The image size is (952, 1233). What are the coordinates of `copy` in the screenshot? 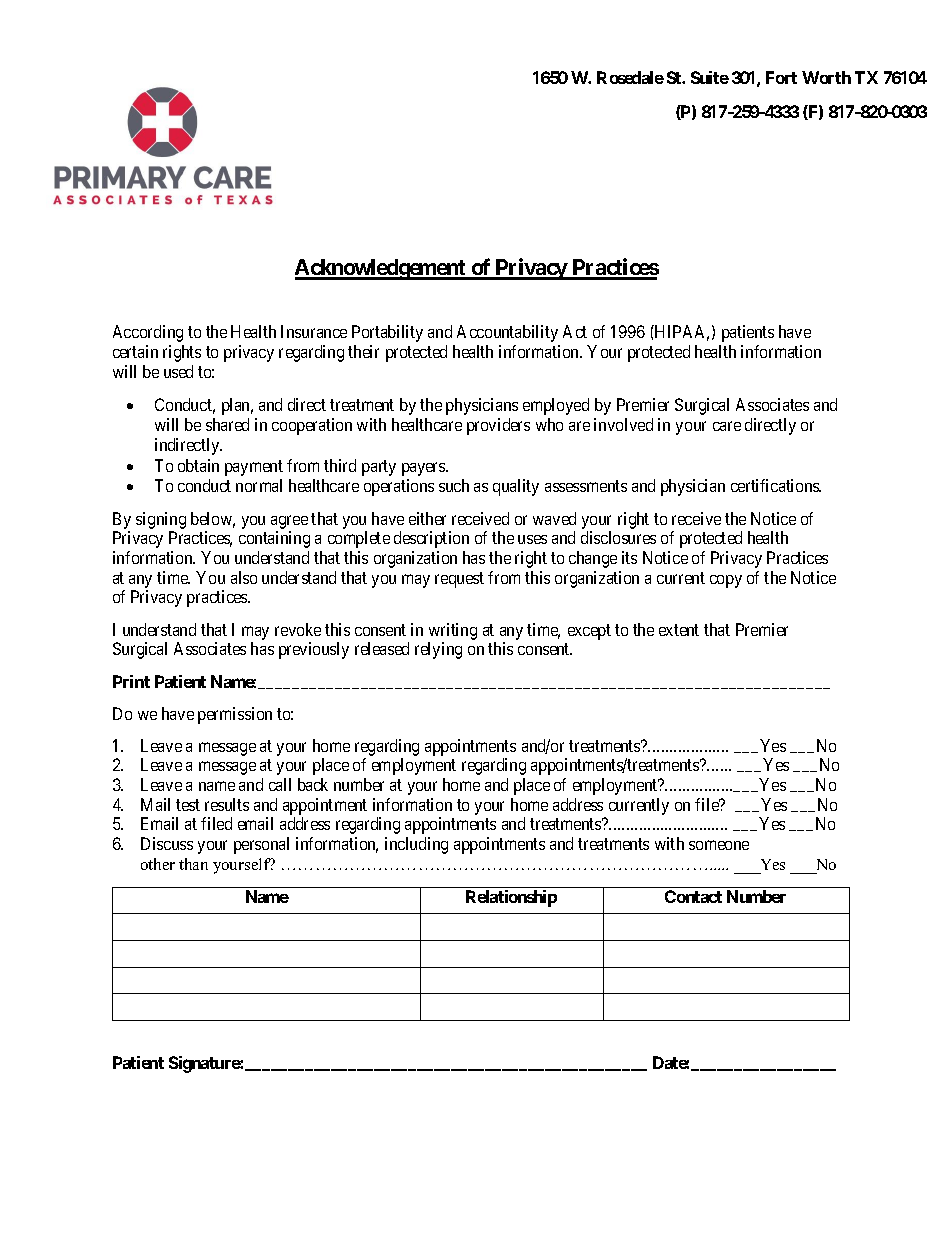 It's located at (726, 581).
